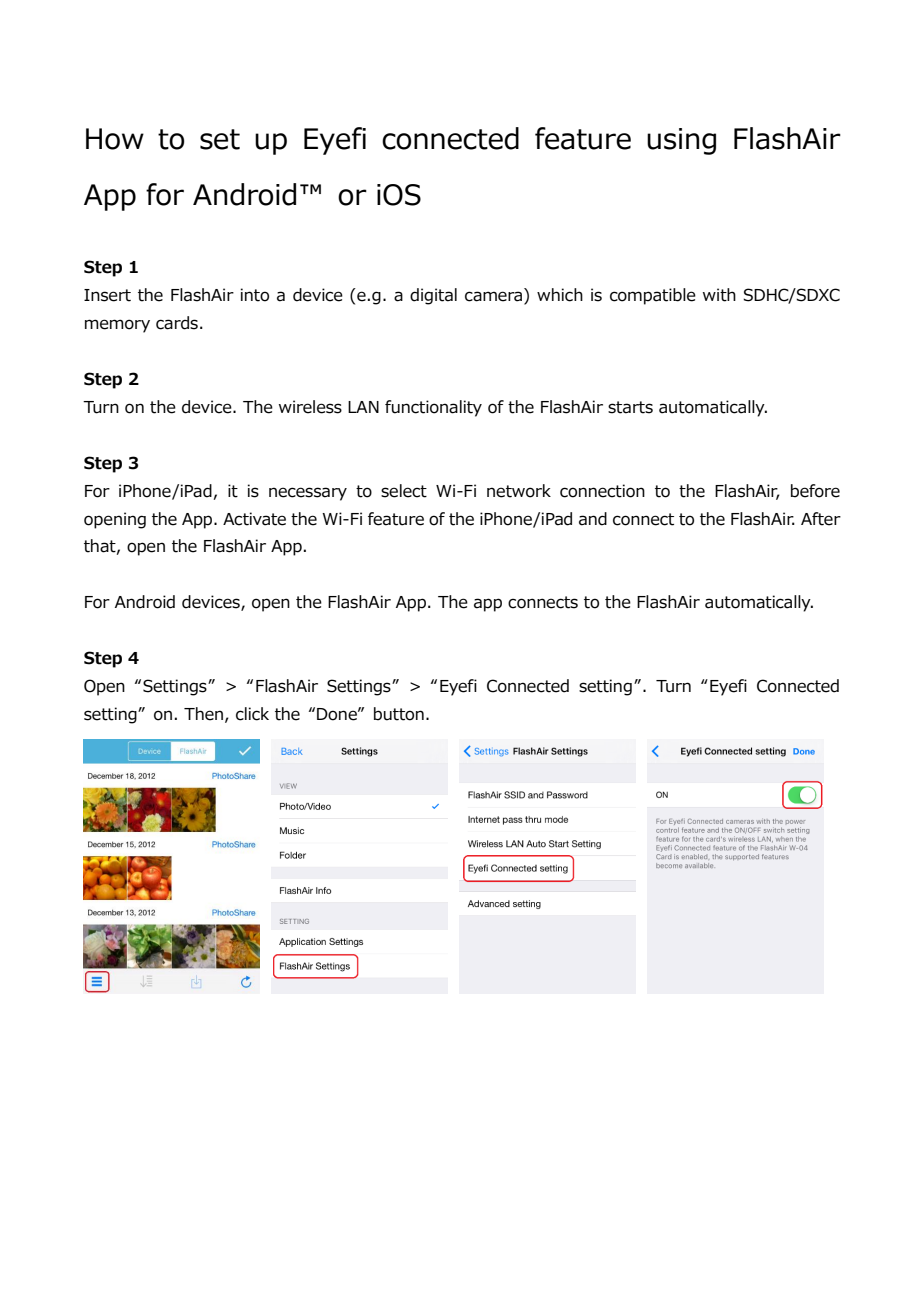  Describe the element at coordinates (252, 714) in the page. I see `click` at that location.
